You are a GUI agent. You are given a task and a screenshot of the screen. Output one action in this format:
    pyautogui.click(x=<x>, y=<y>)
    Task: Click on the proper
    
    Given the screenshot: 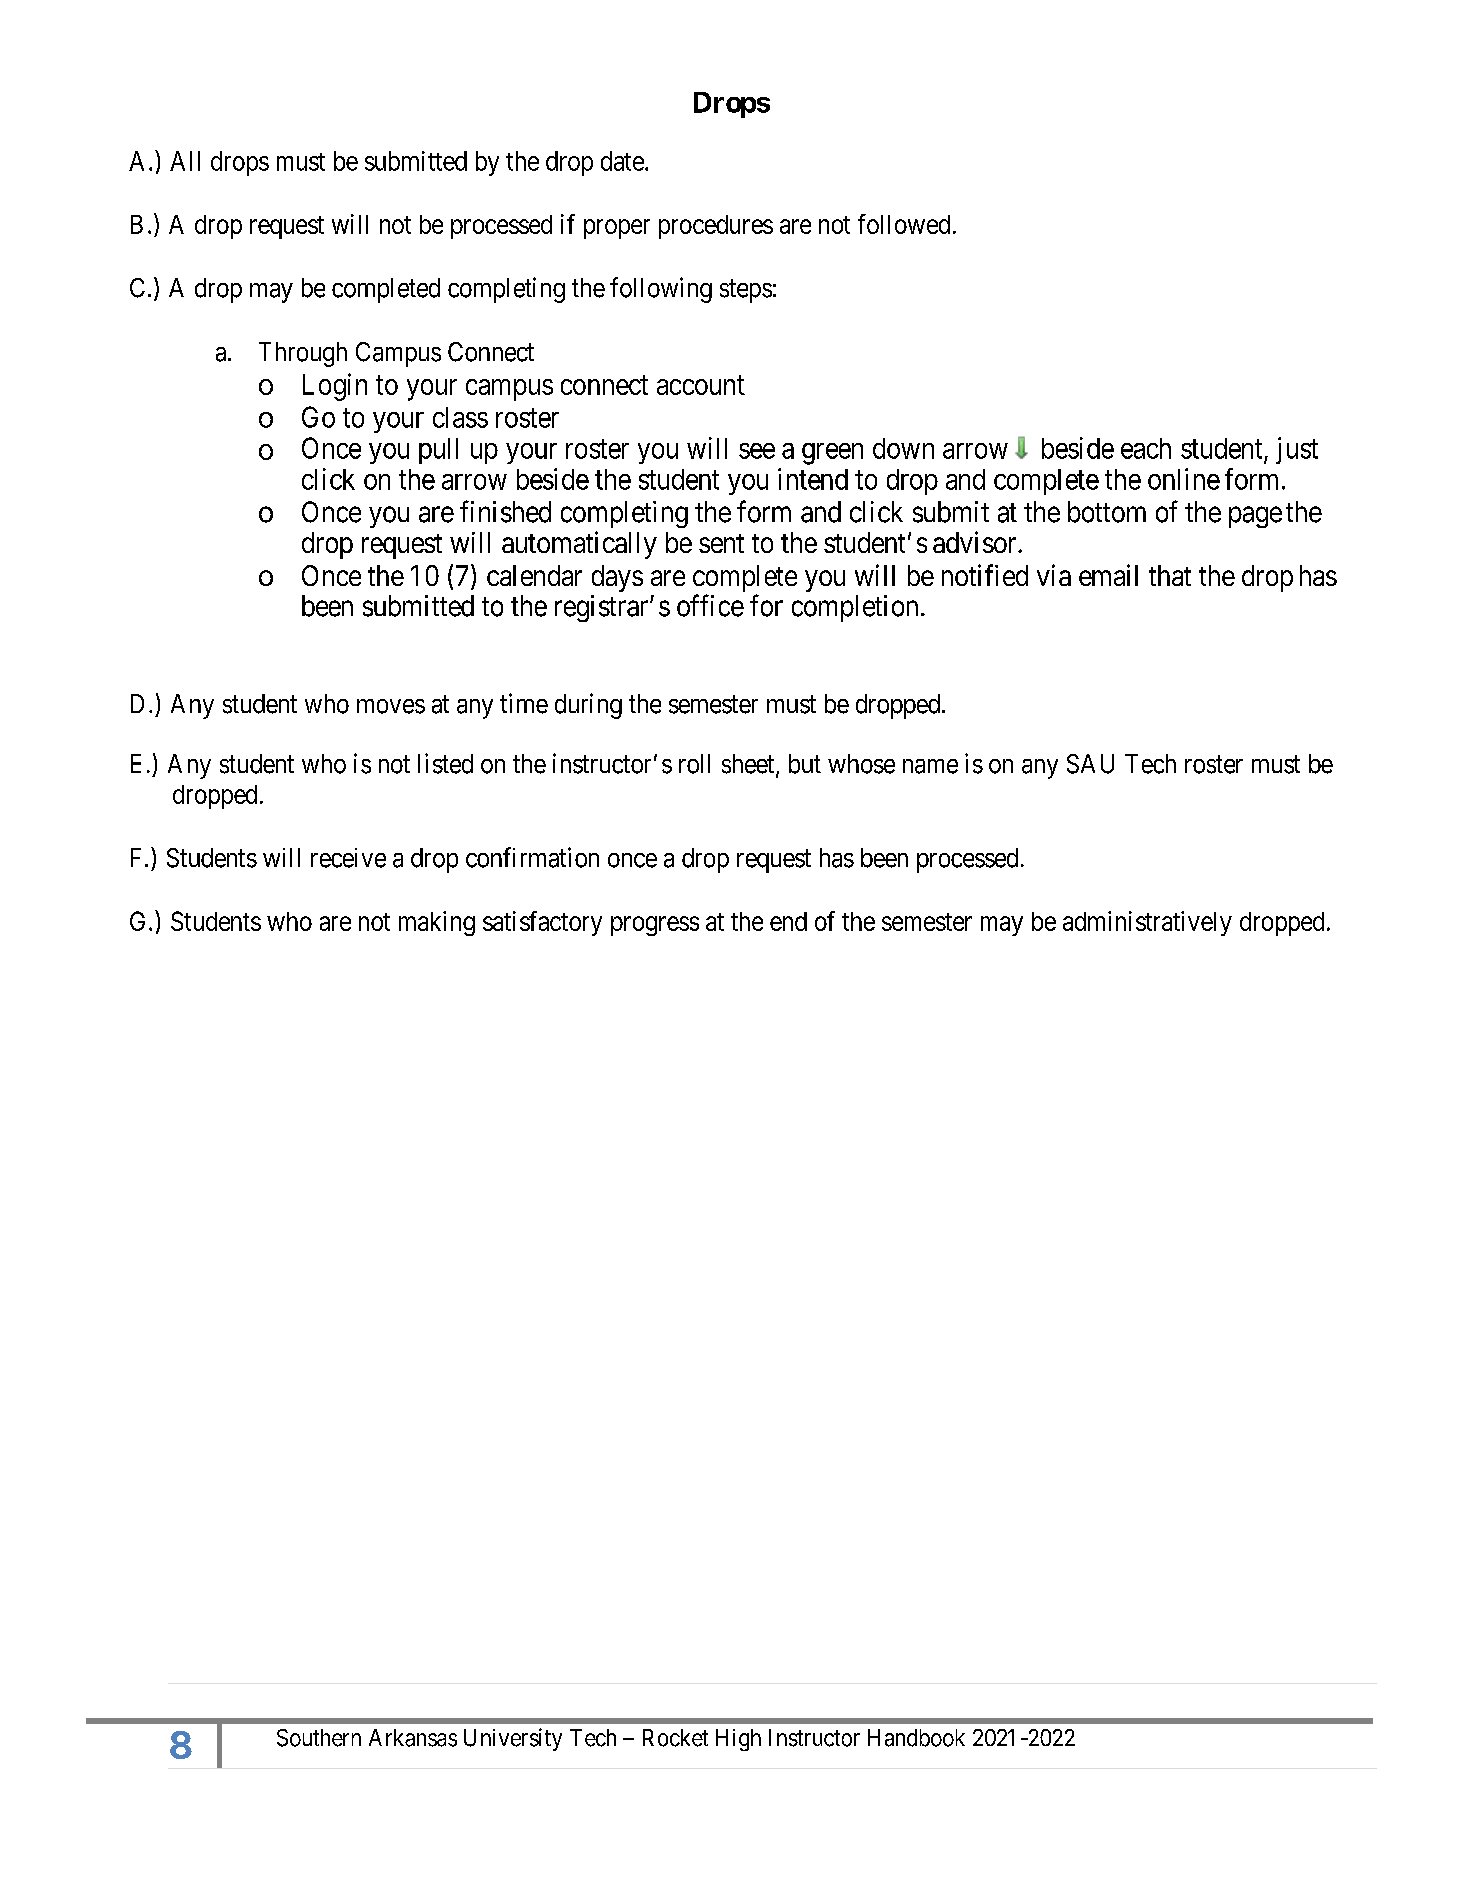 What is the action you would take?
    pyautogui.click(x=617, y=229)
